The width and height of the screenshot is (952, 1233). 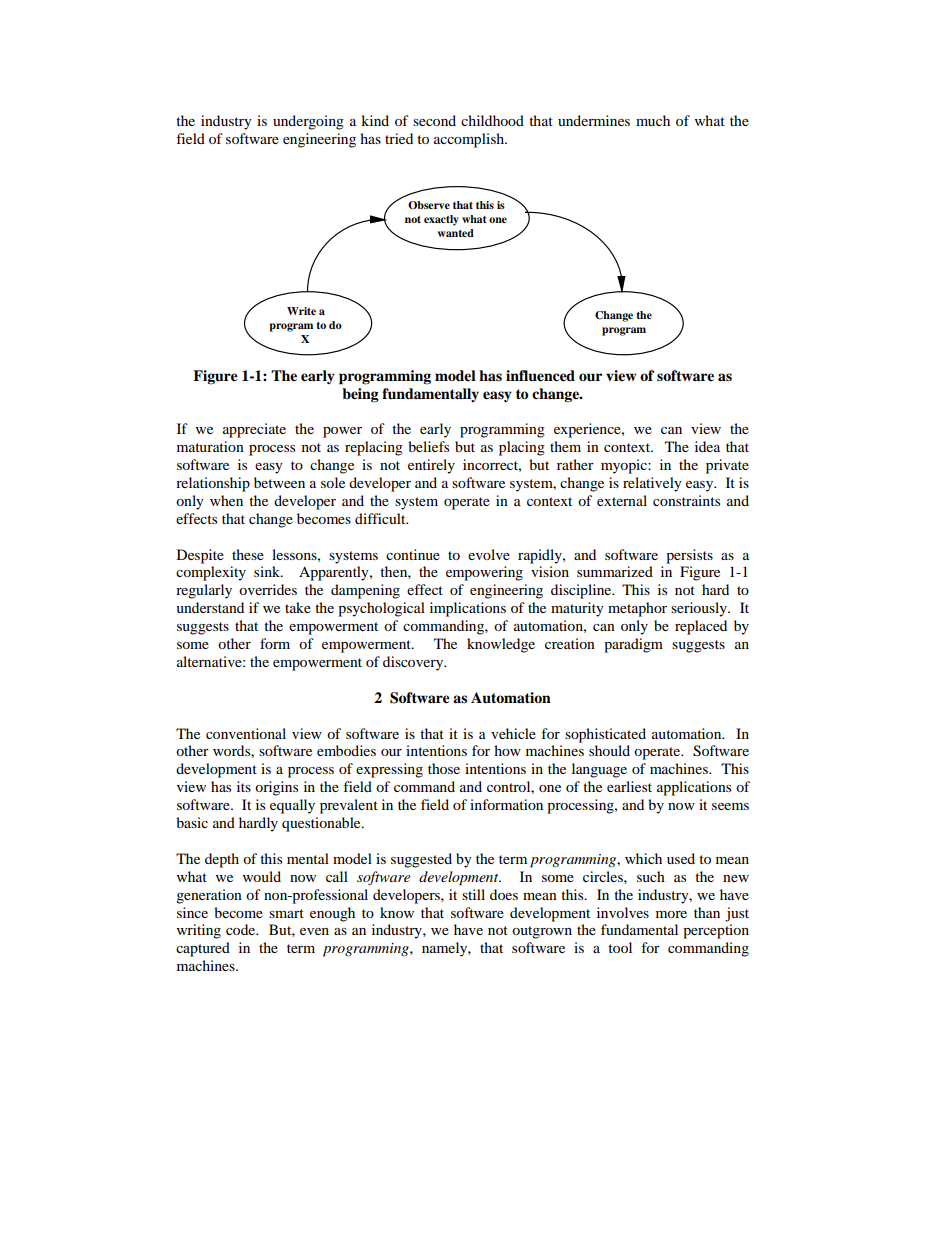 What do you see at coordinates (414, 663) in the screenshot?
I see `discovery` at bounding box center [414, 663].
